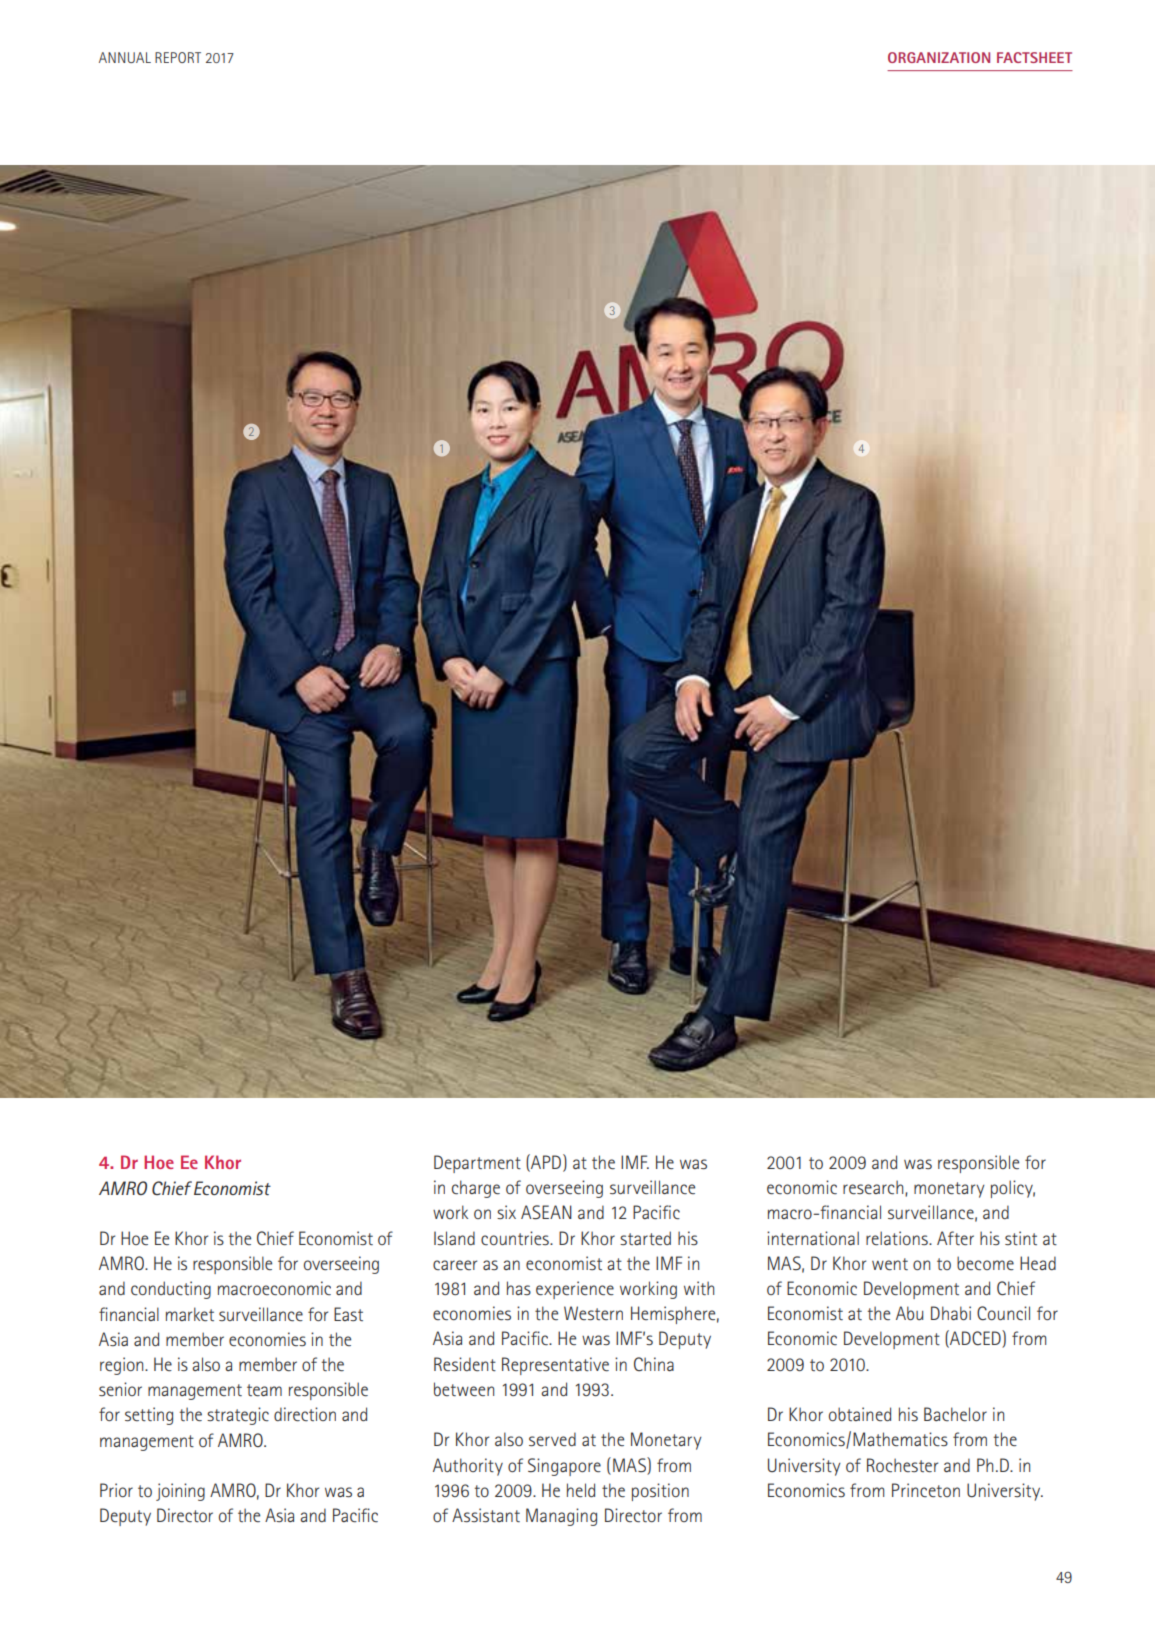 The height and width of the screenshot is (1633, 1155). What do you see at coordinates (178, 57) in the screenshot?
I see `REPORT` at bounding box center [178, 57].
